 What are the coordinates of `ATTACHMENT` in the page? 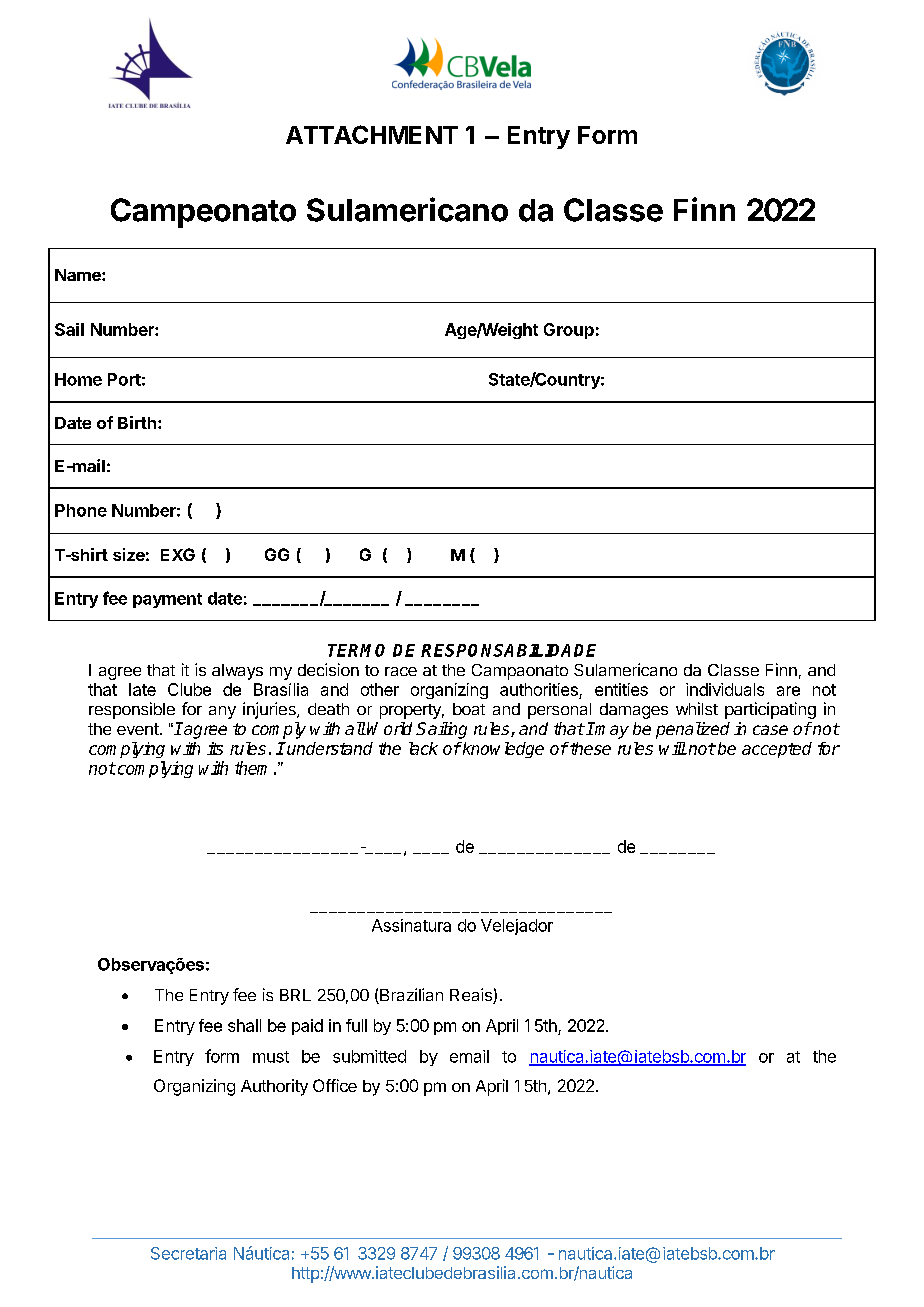 It's located at (372, 134).
